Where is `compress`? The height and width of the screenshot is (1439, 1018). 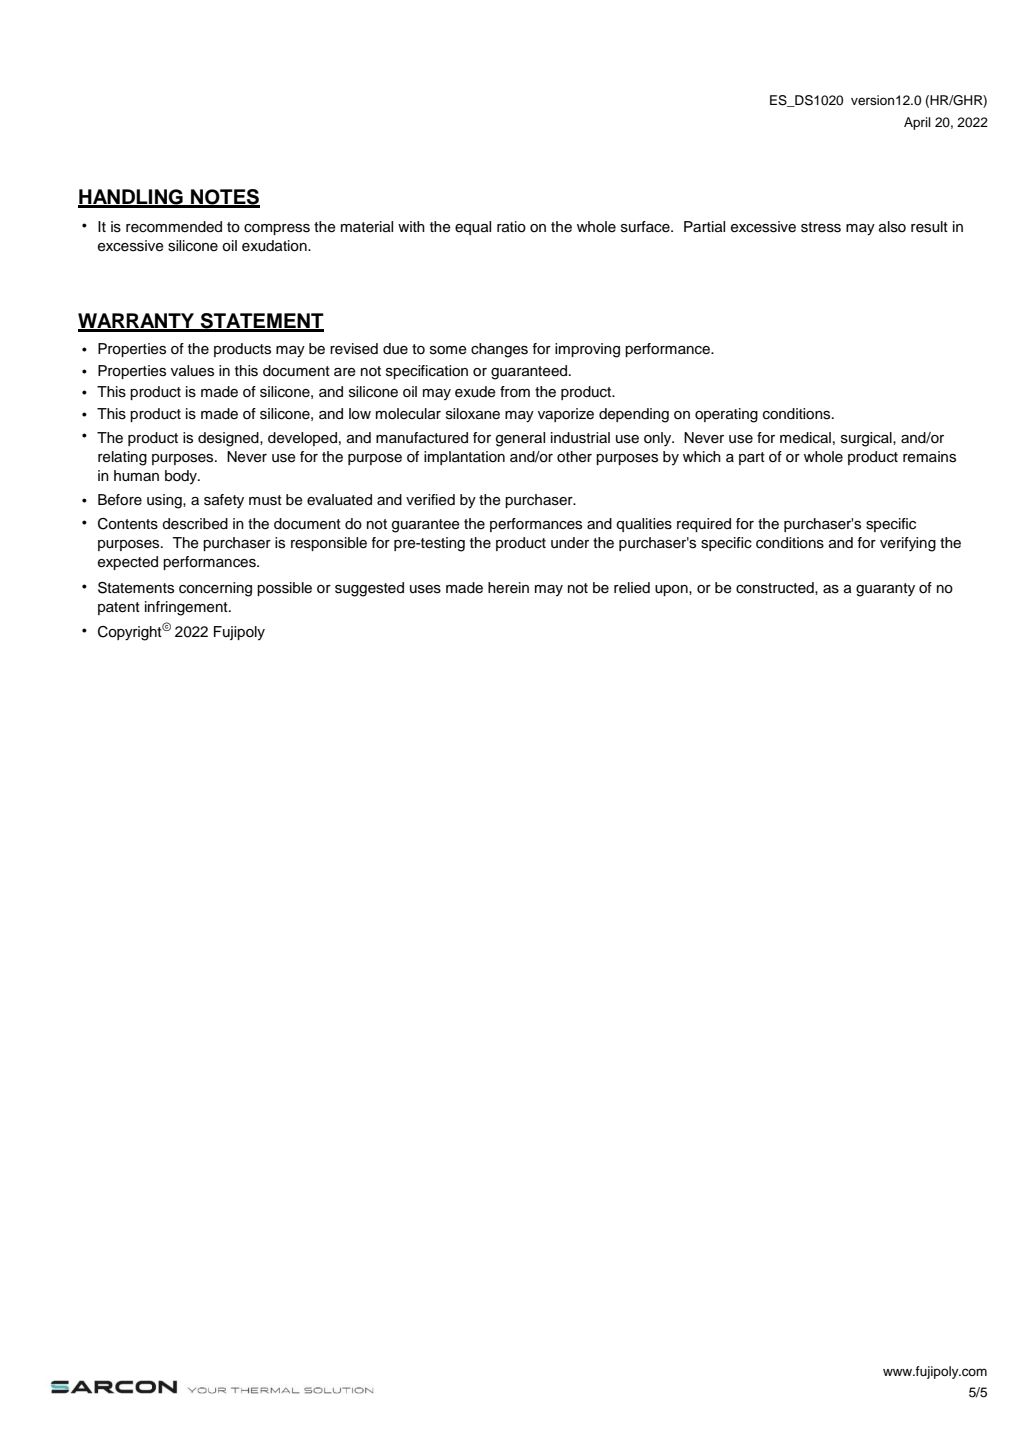
compress is located at coordinates (277, 229).
